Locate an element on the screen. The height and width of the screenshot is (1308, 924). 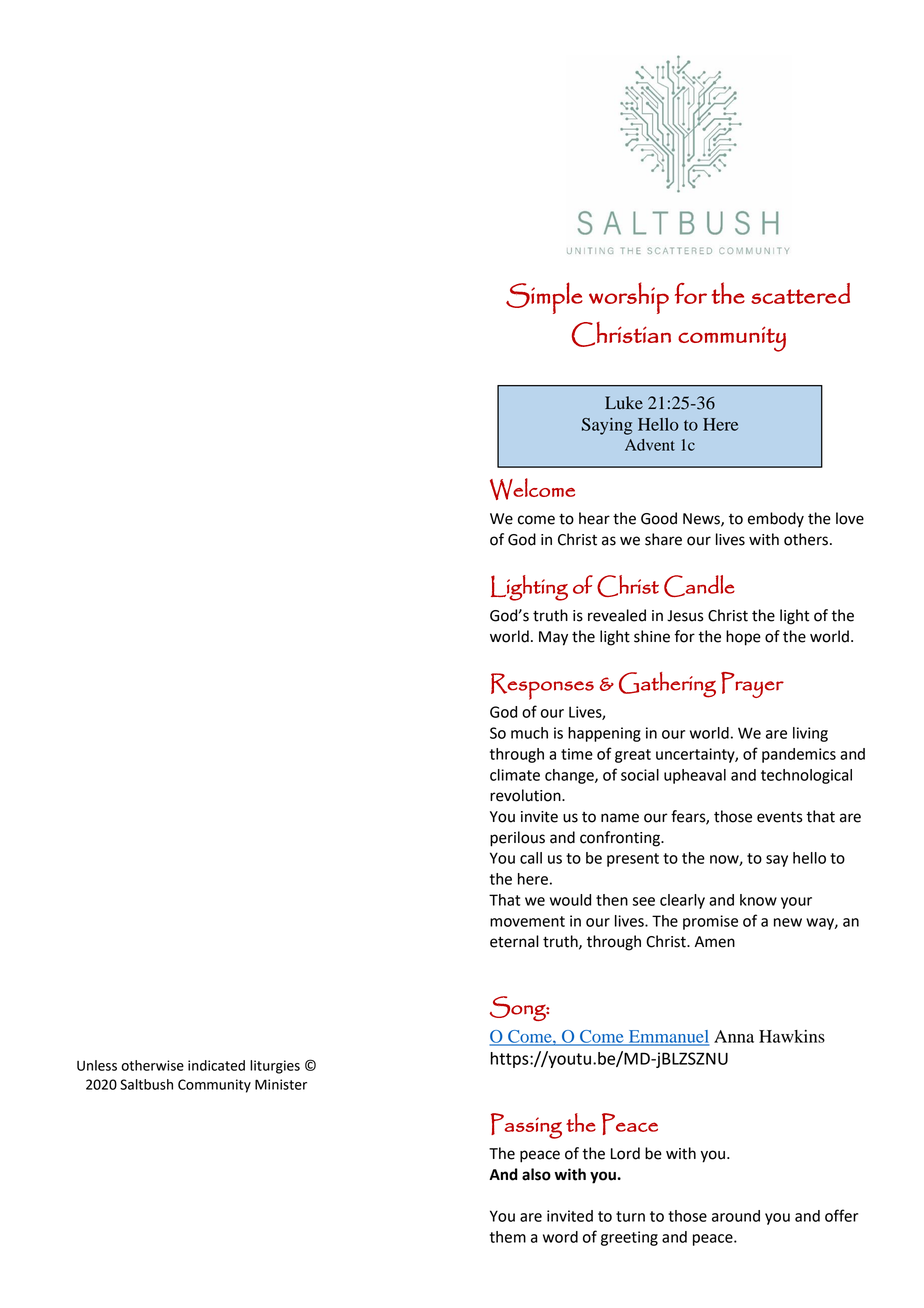
Anna is located at coordinates (734, 1036).
